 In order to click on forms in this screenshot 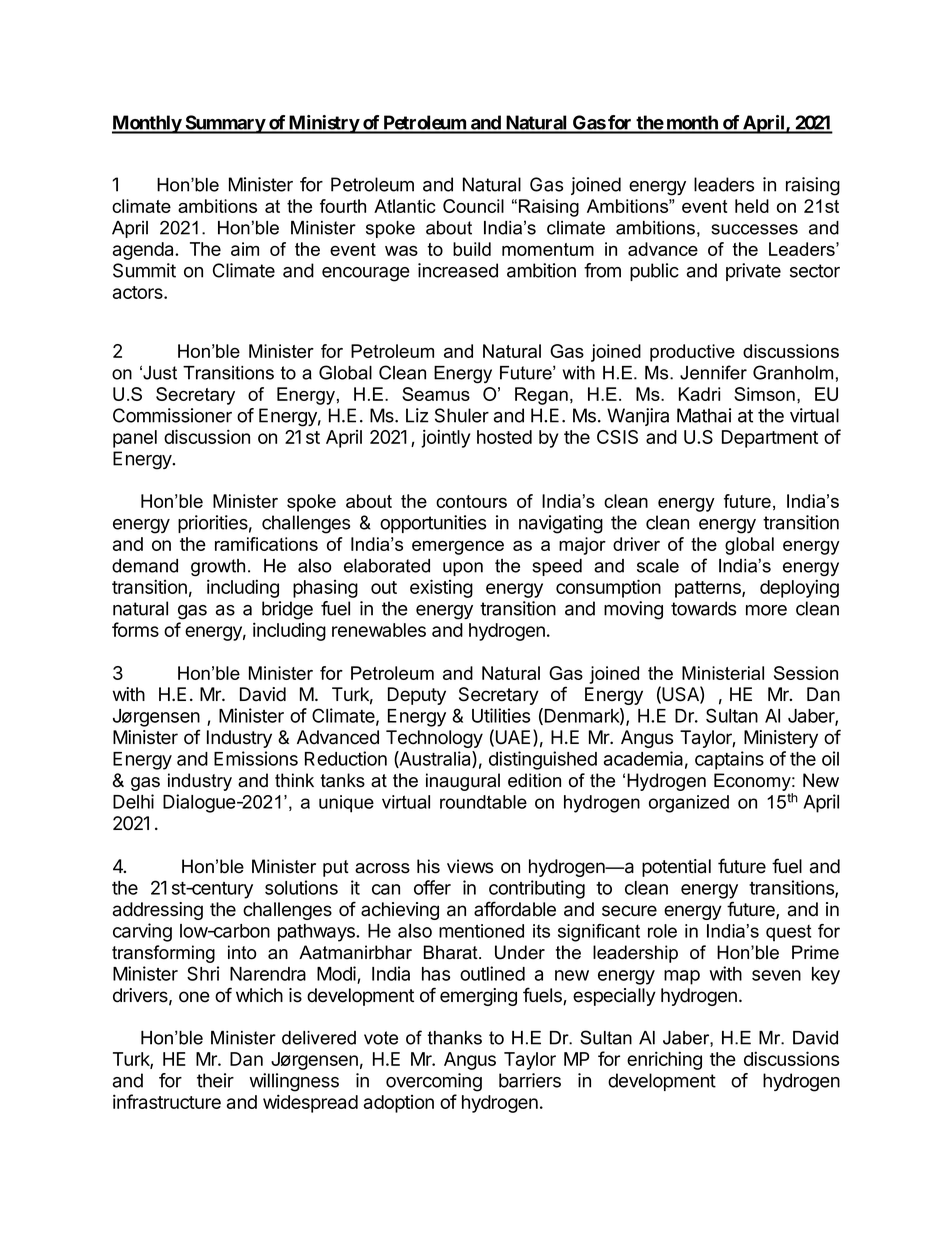, I will do `click(135, 629)`.
